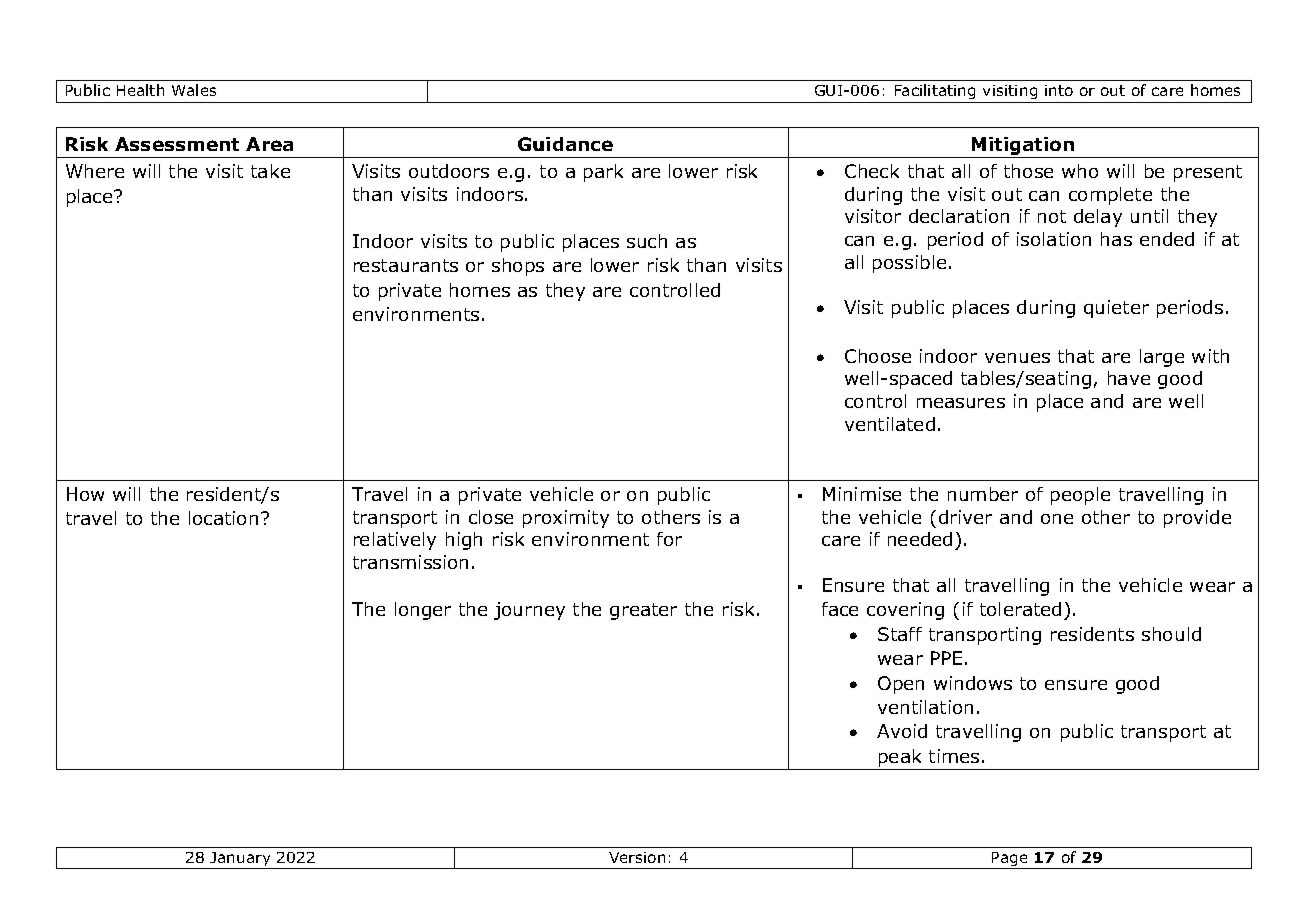  Describe the element at coordinates (1017, 358) in the screenshot. I see `venues` at that location.
